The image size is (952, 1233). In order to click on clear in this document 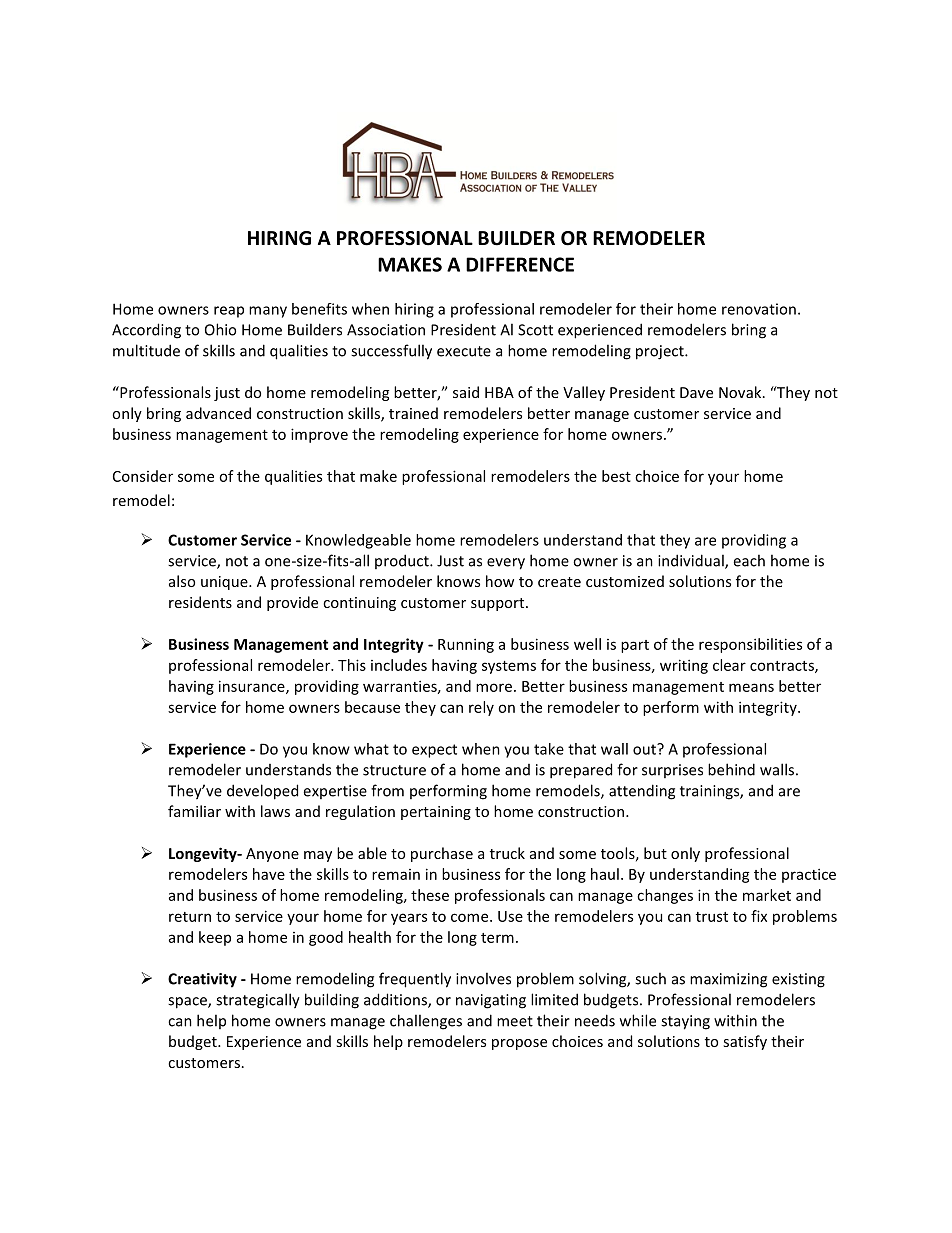, I will do `click(729, 665)`.
